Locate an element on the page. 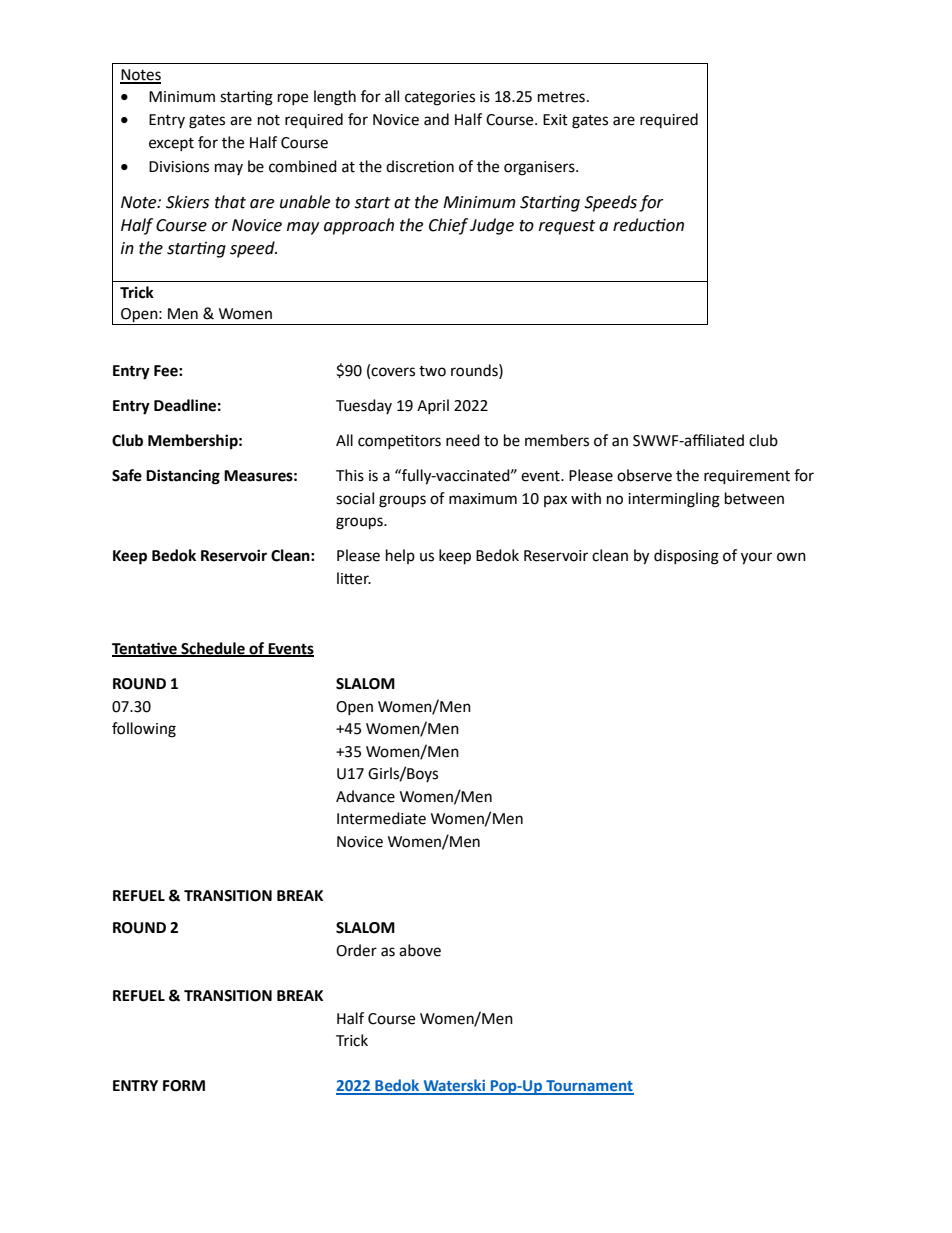 Image resolution: width=952 pixels, height=1233 pixels. reduction is located at coordinates (648, 225).
